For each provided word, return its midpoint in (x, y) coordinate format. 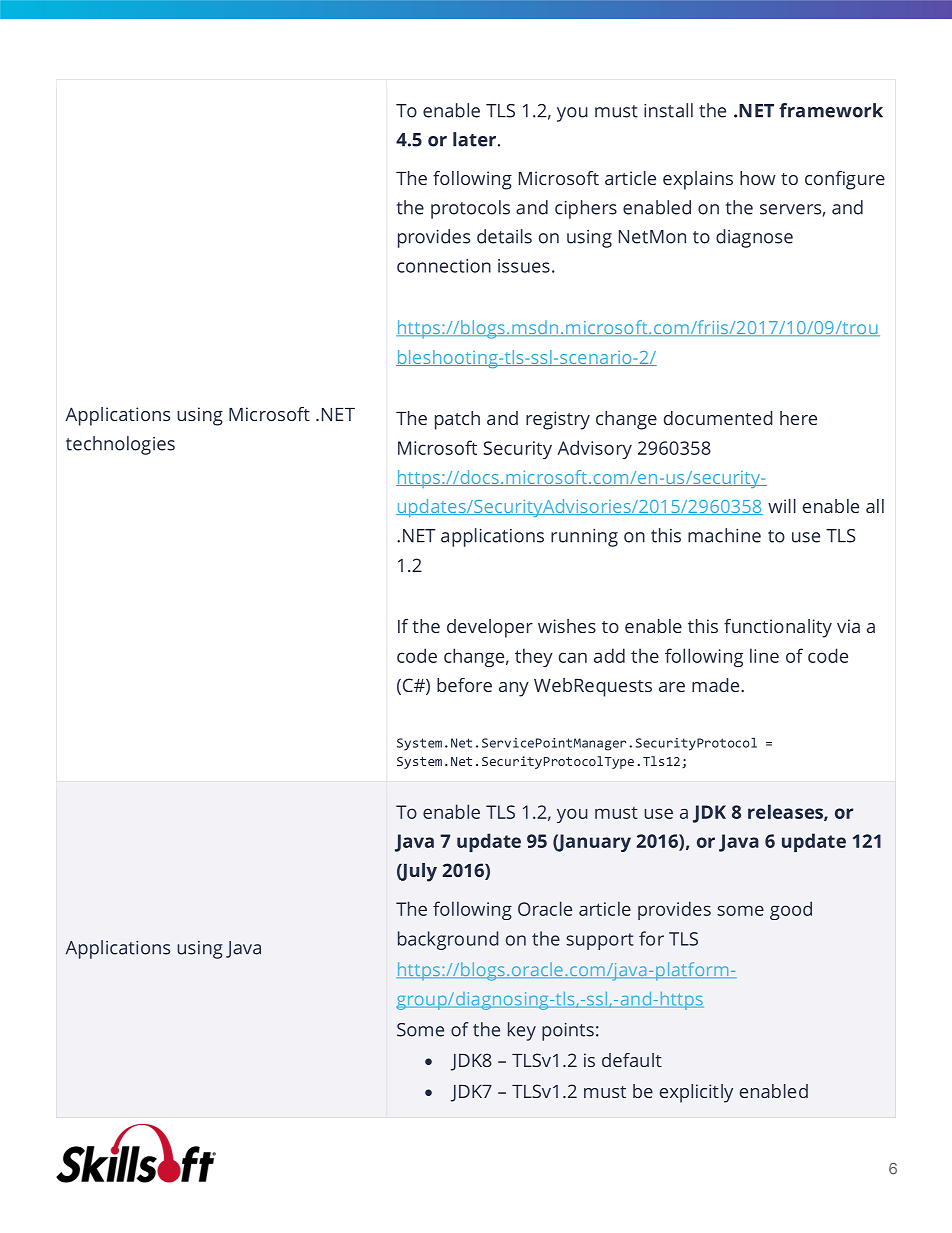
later (474, 139)
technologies (120, 445)
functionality (778, 628)
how (758, 178)
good (791, 910)
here (798, 418)
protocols (470, 209)
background (448, 940)
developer (490, 628)
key (522, 1031)
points (568, 1032)
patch (457, 420)
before (464, 685)
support (600, 941)
